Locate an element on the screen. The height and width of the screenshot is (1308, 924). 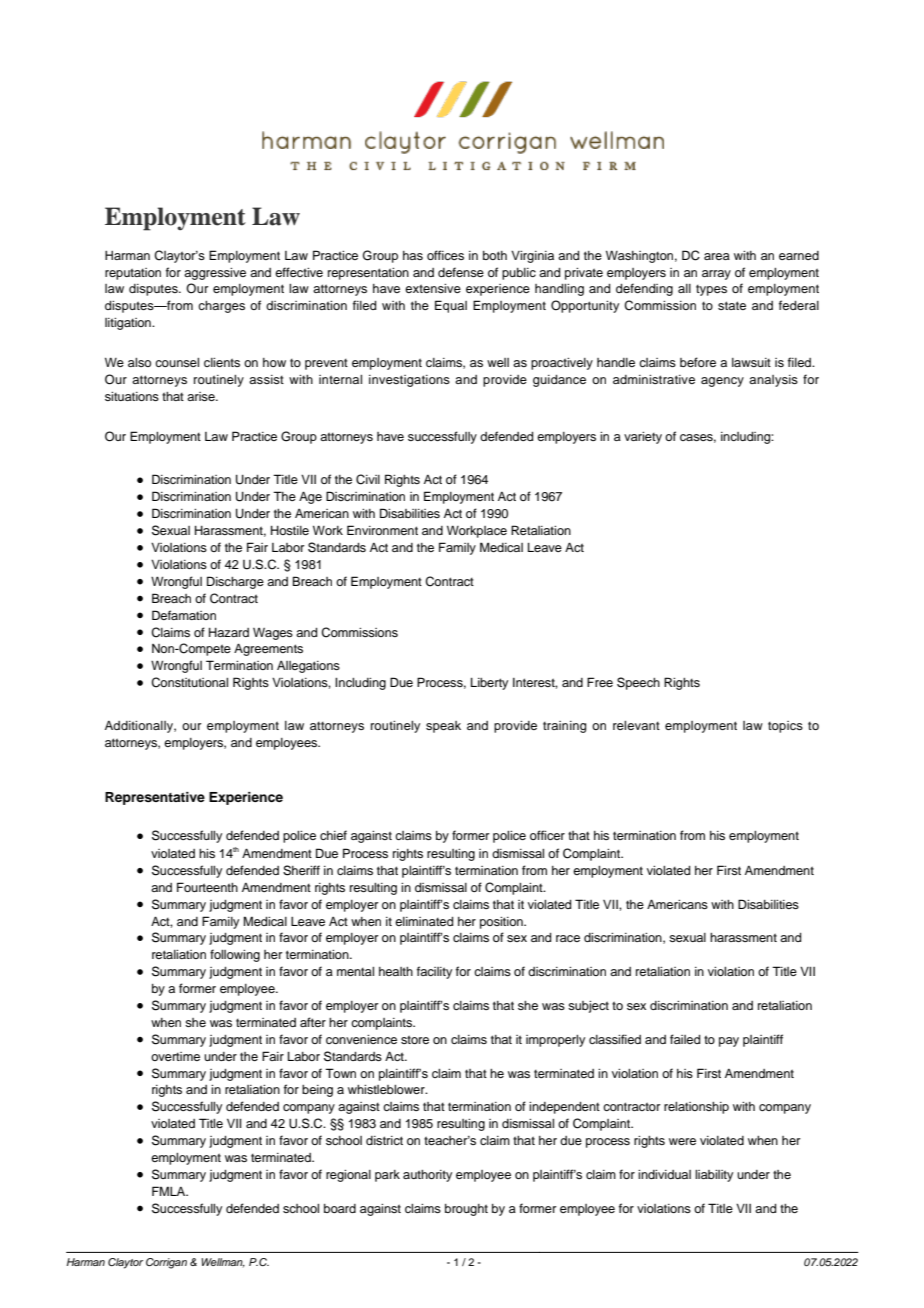
variety is located at coordinates (643, 438).
